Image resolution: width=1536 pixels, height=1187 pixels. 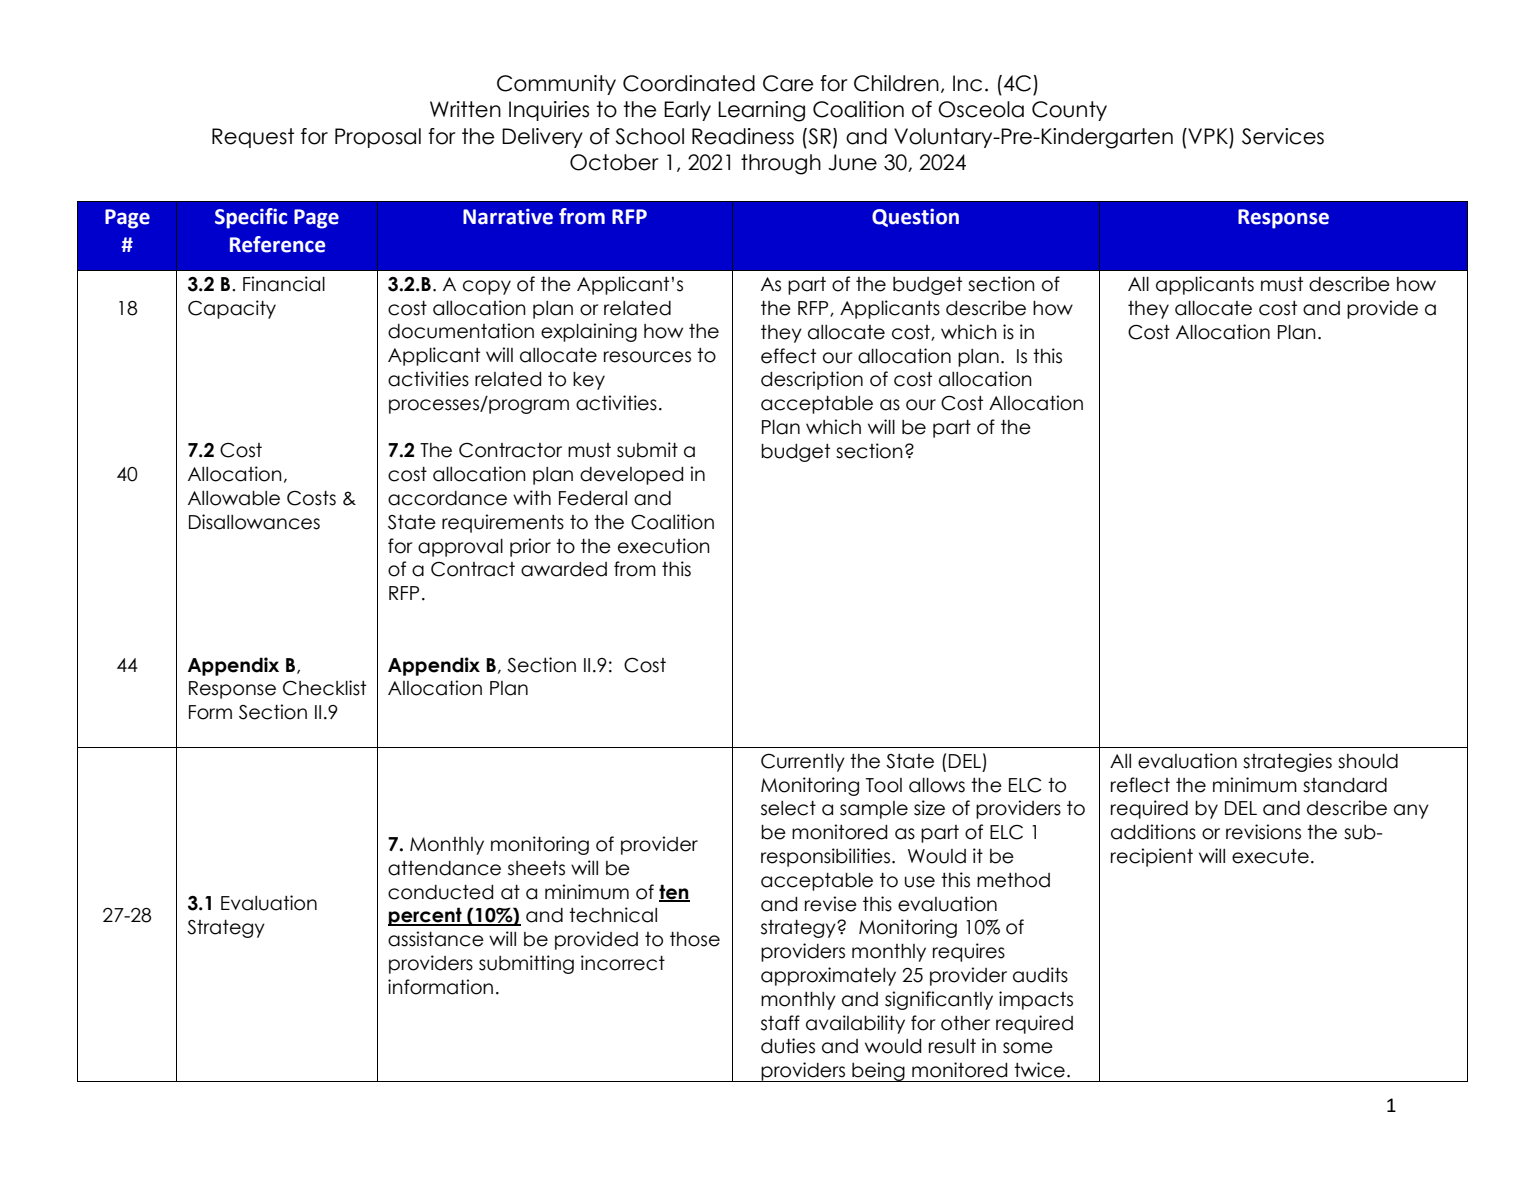 I want to click on assistance, so click(x=436, y=939).
